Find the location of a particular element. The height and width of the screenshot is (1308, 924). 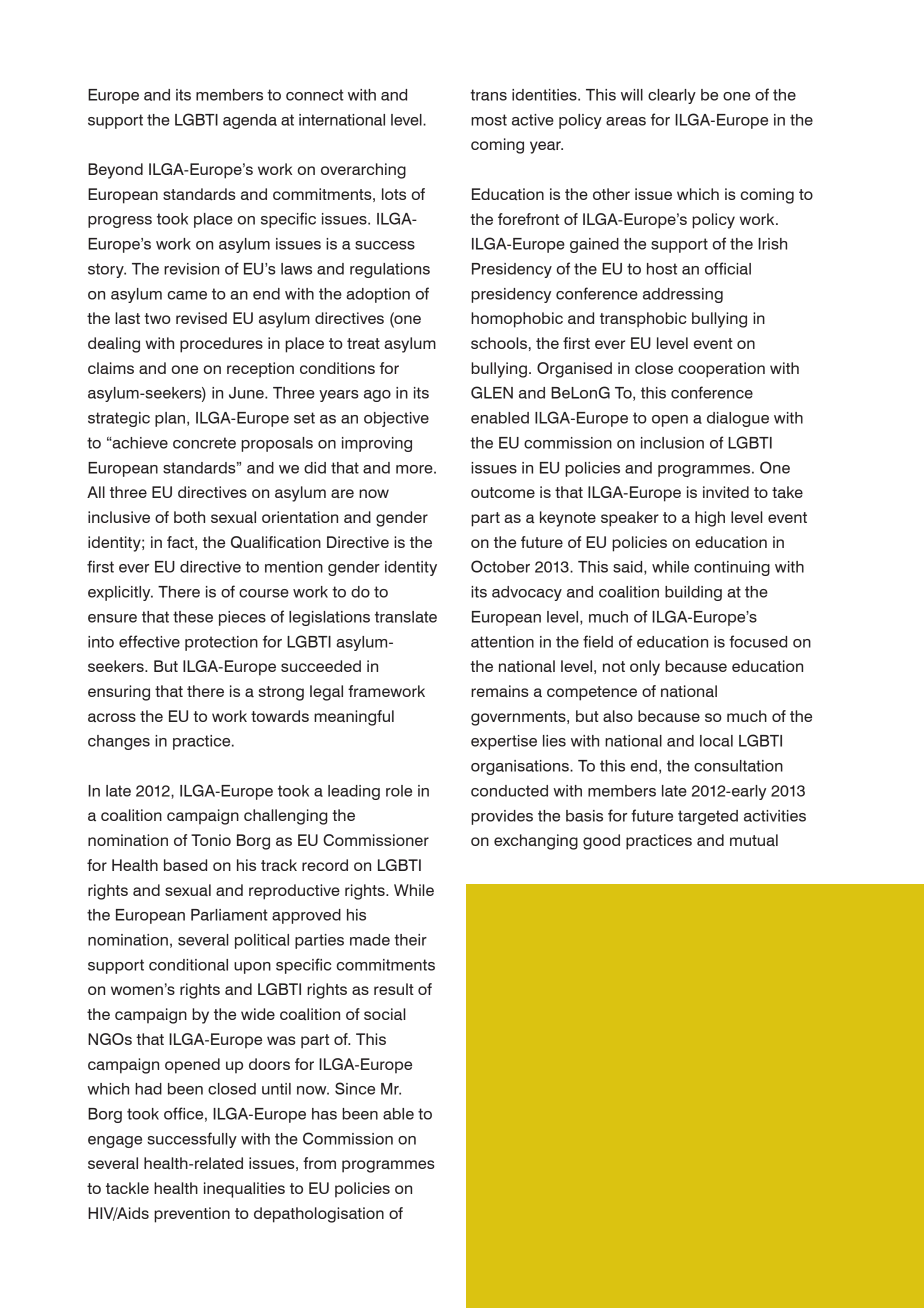

agenda is located at coordinates (250, 121).
